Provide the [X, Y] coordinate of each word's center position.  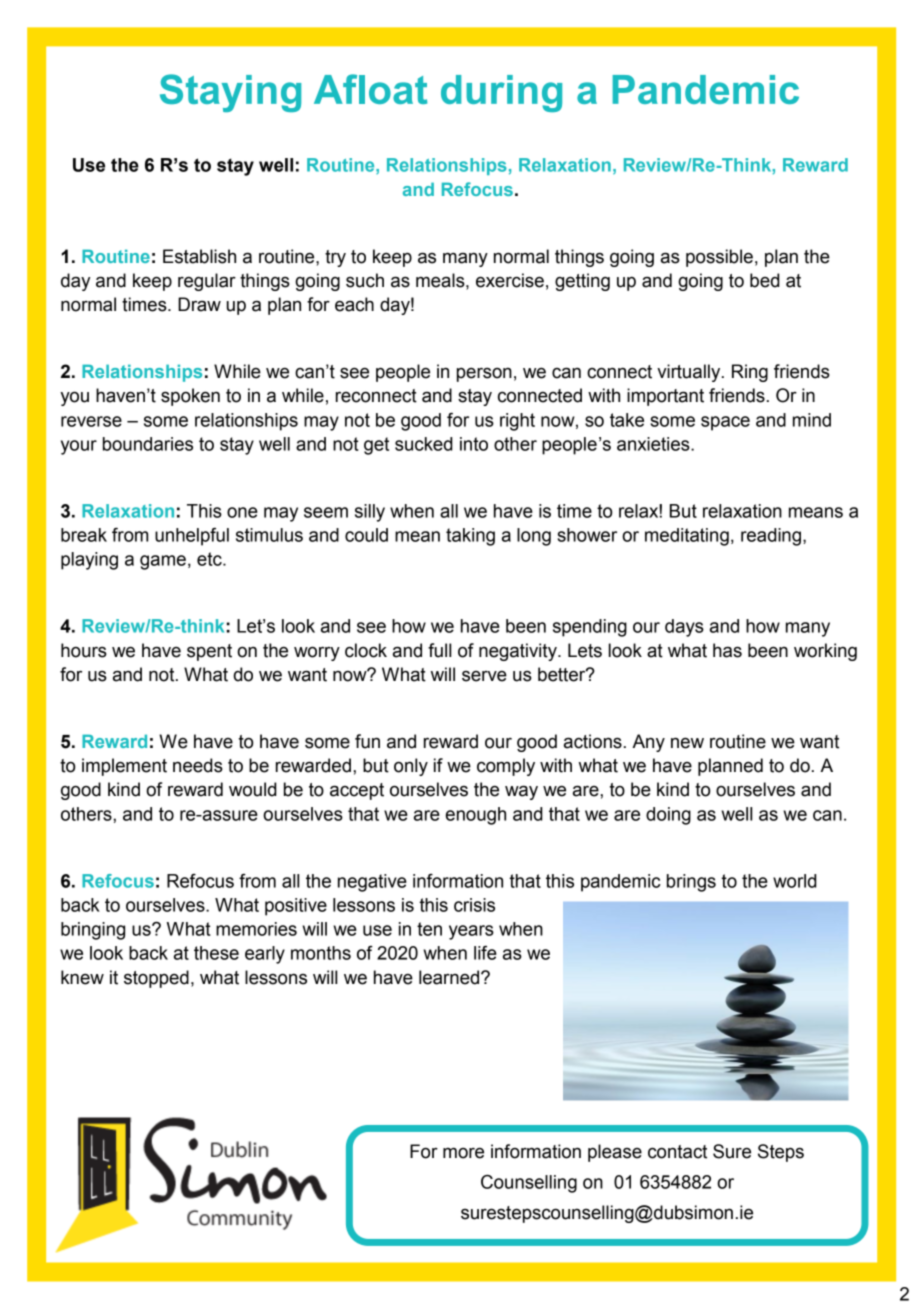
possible [719, 258]
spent [209, 652]
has [727, 650]
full [439, 650]
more [463, 1153]
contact [677, 1152]
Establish [199, 256]
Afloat [370, 89]
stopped [156, 979]
